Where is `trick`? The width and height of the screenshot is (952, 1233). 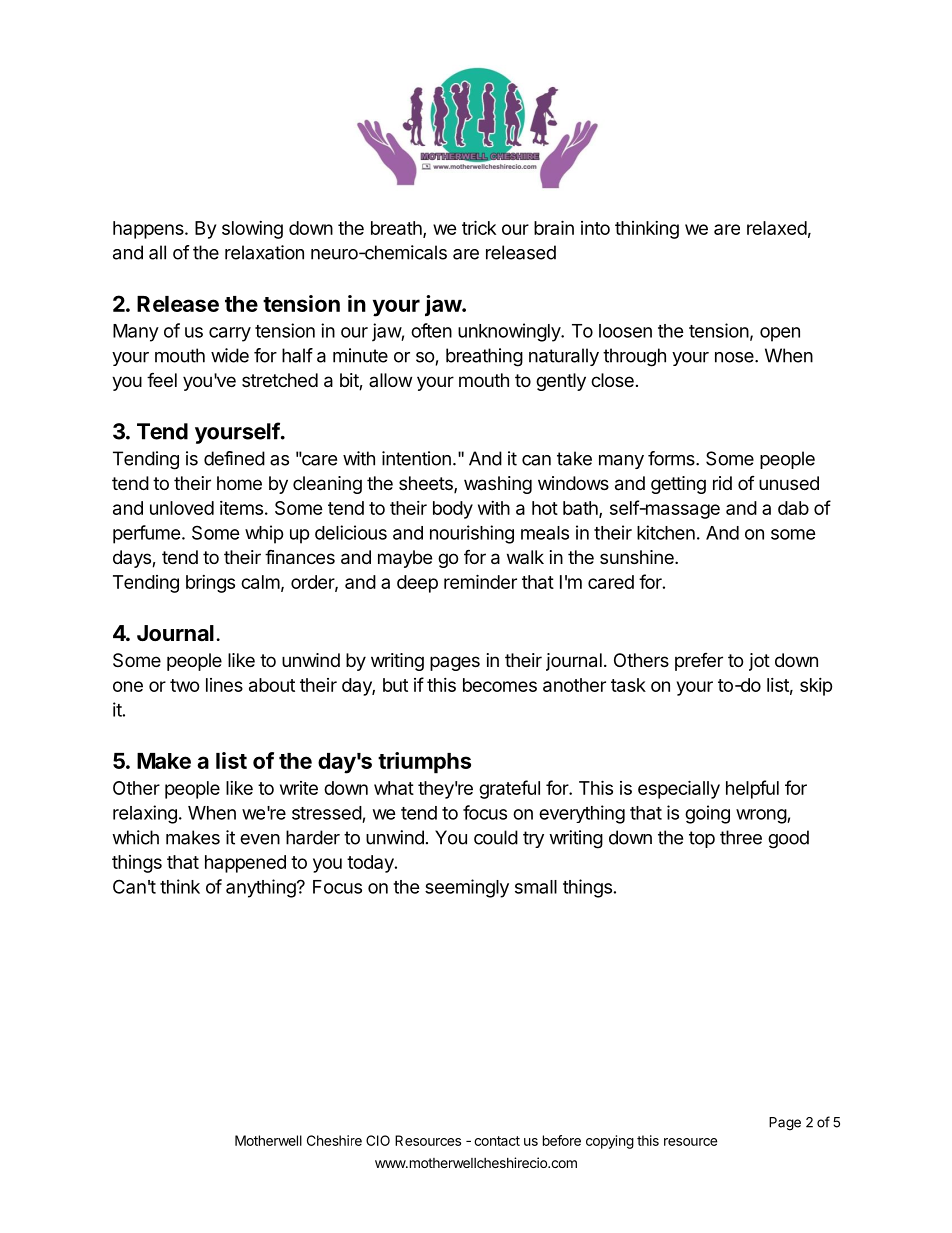
trick is located at coordinates (479, 227).
